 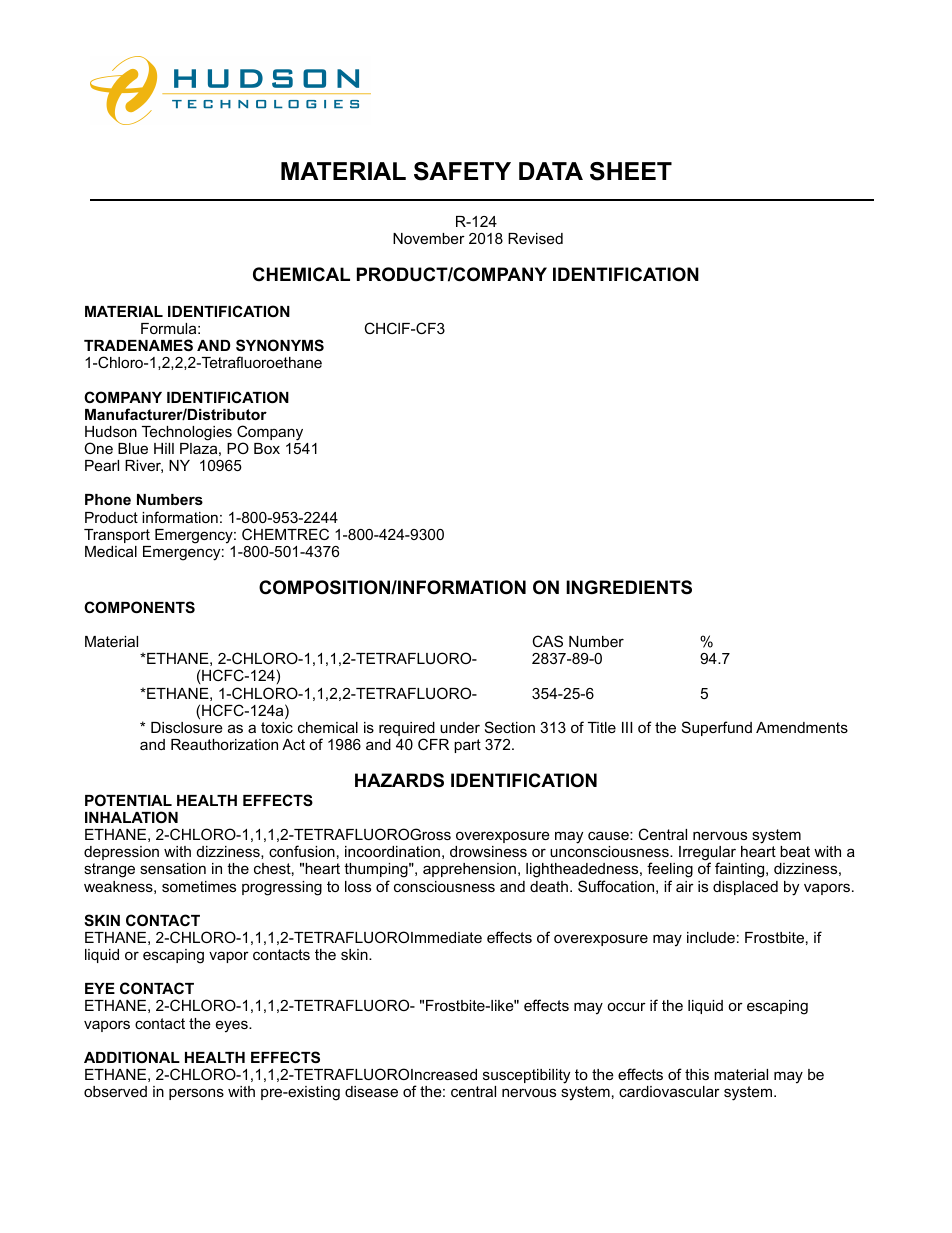 What do you see at coordinates (462, 171) in the image?
I see `SAFETY` at bounding box center [462, 171].
